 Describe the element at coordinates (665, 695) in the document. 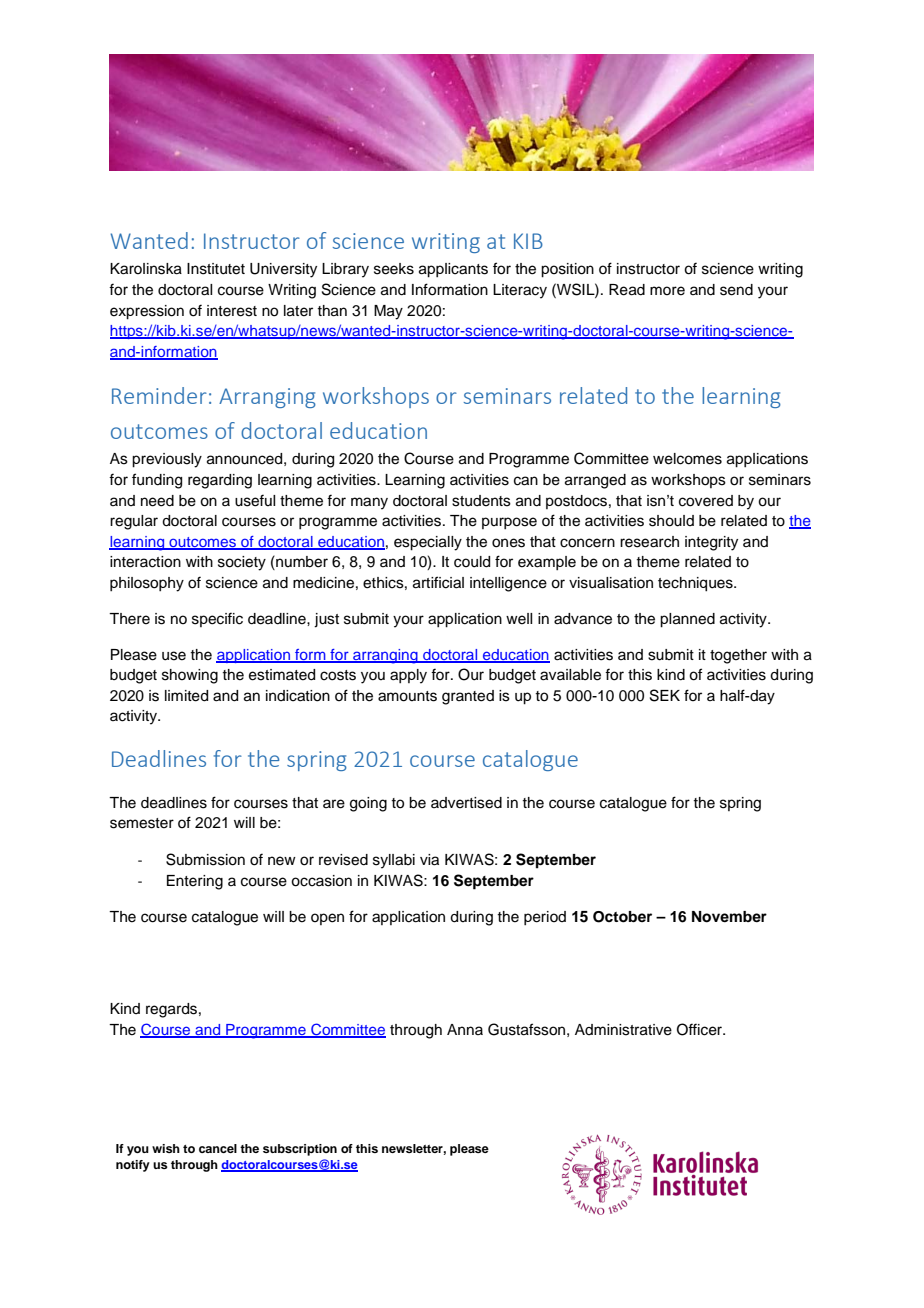

I see `SEK` at that location.
